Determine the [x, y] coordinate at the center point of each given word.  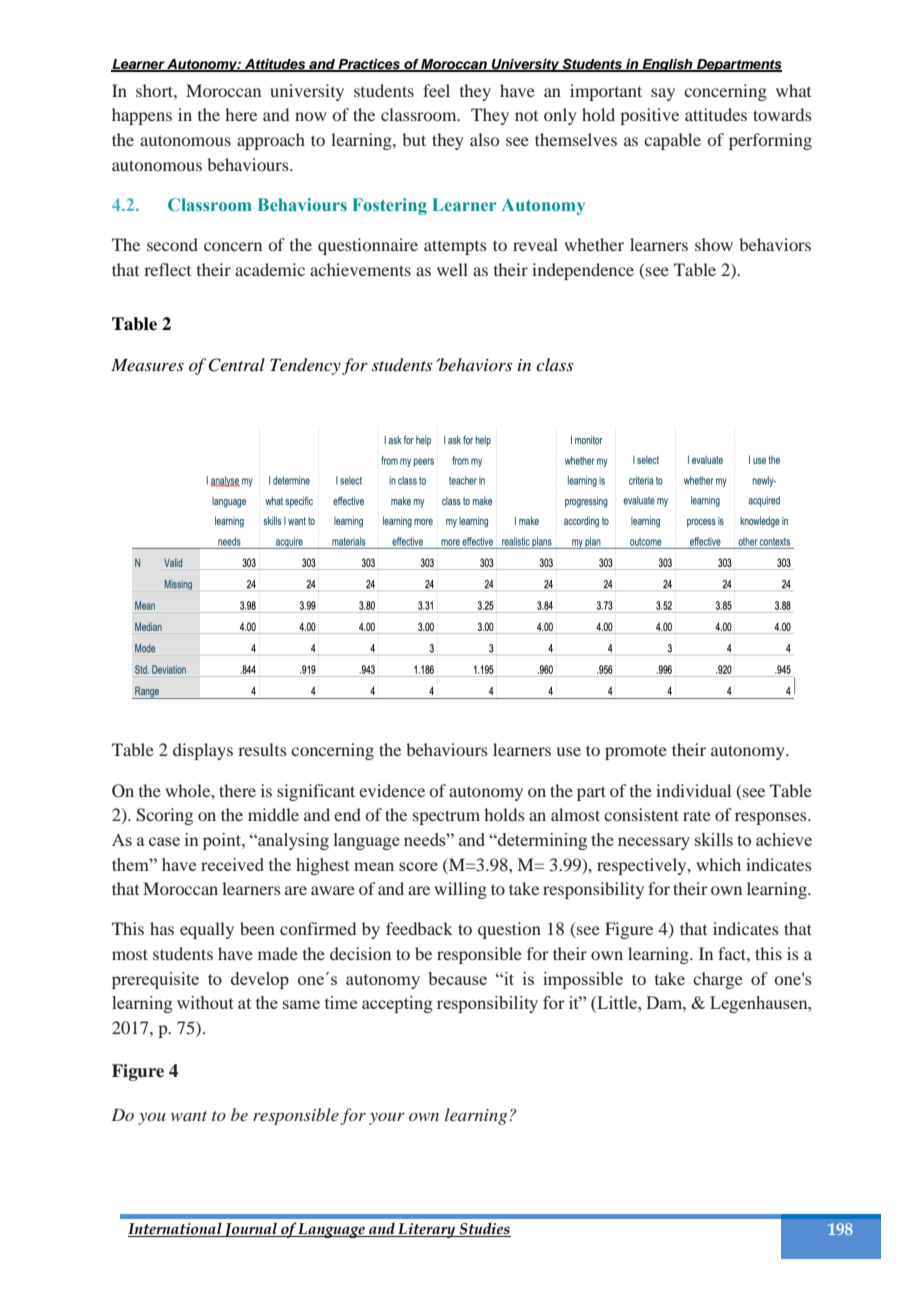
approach [271, 141]
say [663, 94]
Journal [251, 1229]
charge [718, 980]
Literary [427, 1230]
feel [436, 90]
